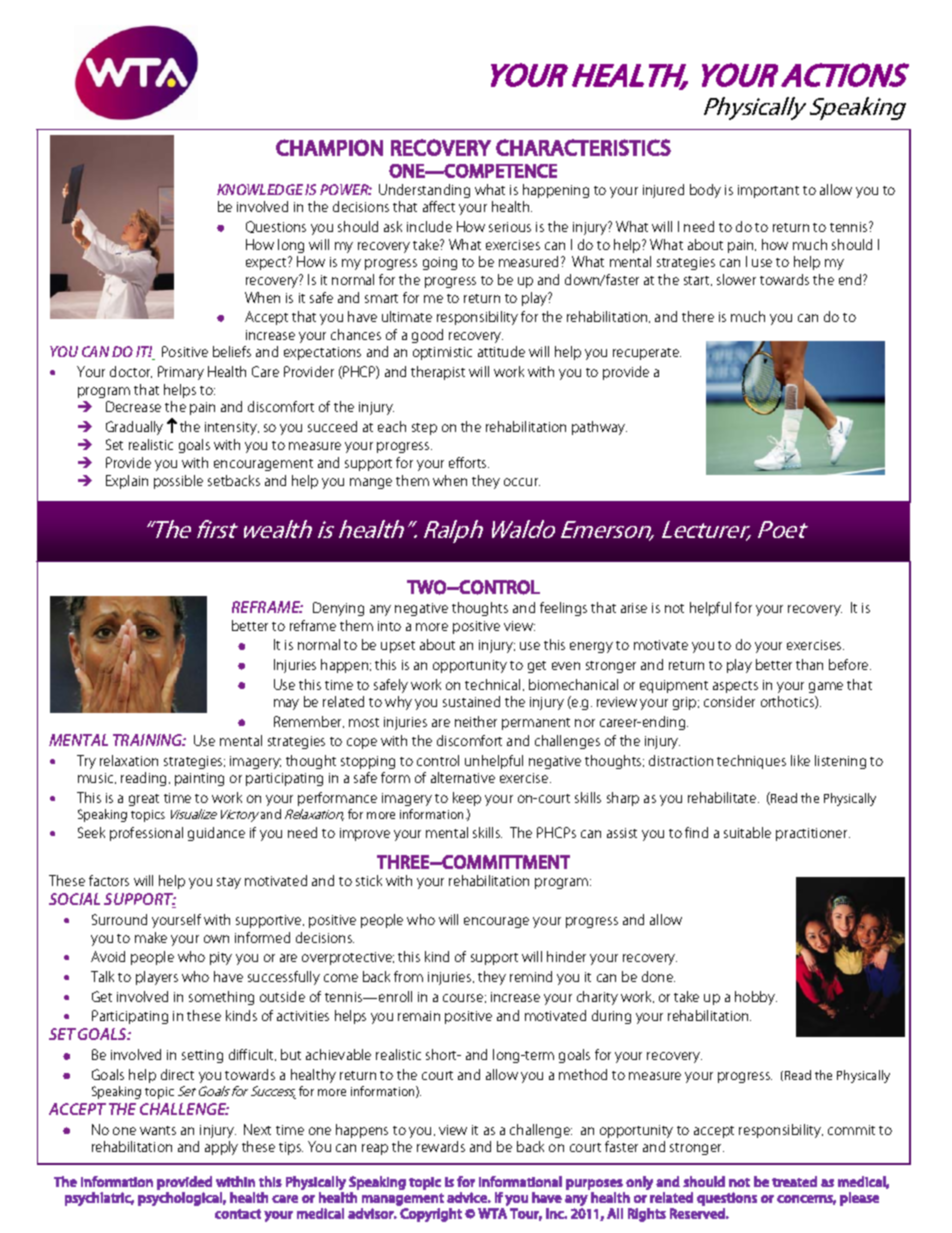 Image resolution: width=952 pixels, height=1233 pixels. What do you see at coordinates (492, 684) in the document?
I see `technical` at bounding box center [492, 684].
